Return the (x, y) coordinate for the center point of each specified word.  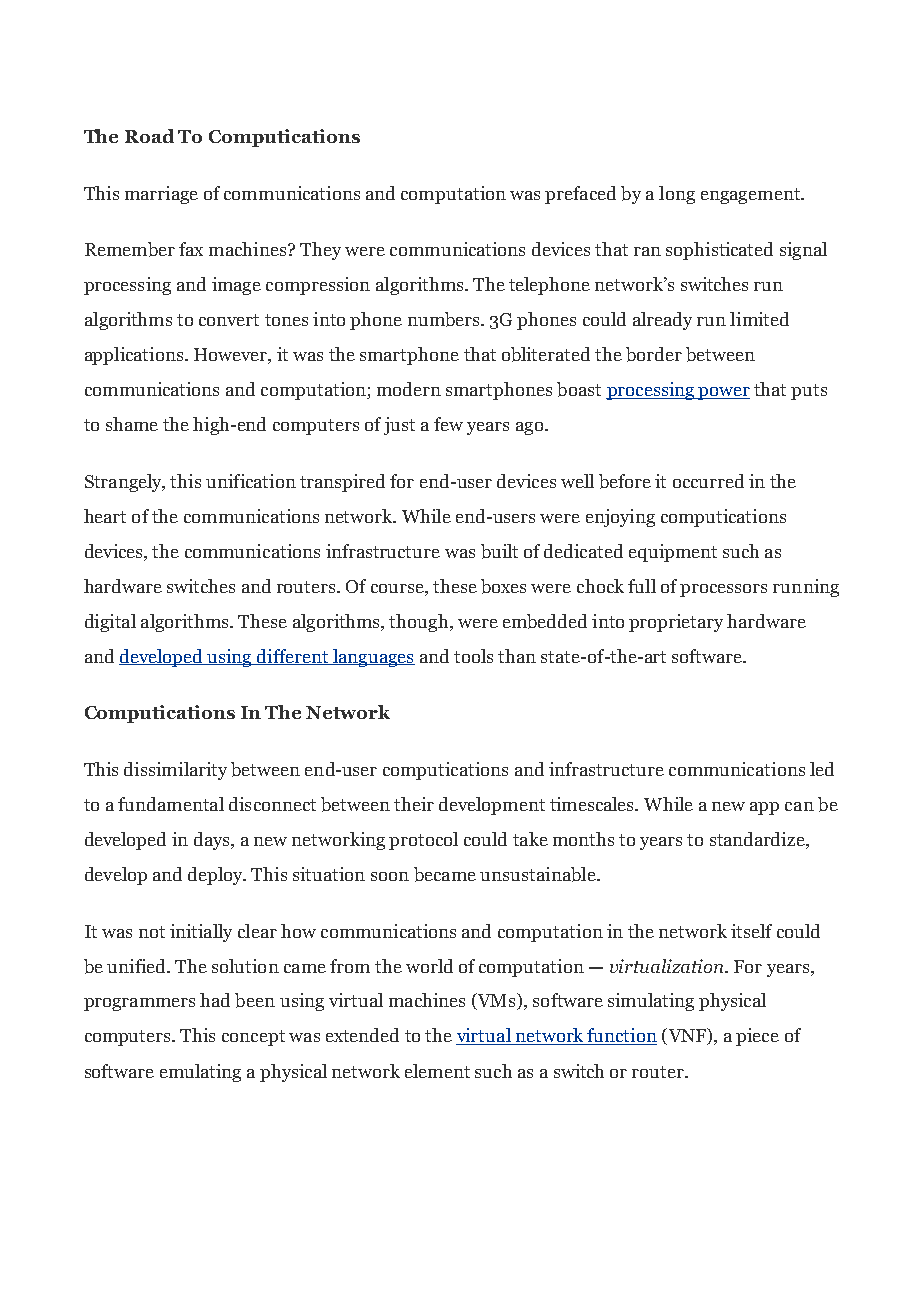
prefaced (580, 195)
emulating (200, 1073)
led (822, 769)
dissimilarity (175, 771)
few (448, 424)
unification (251, 481)
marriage (161, 195)
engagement (751, 196)
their (414, 804)
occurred (708, 481)
